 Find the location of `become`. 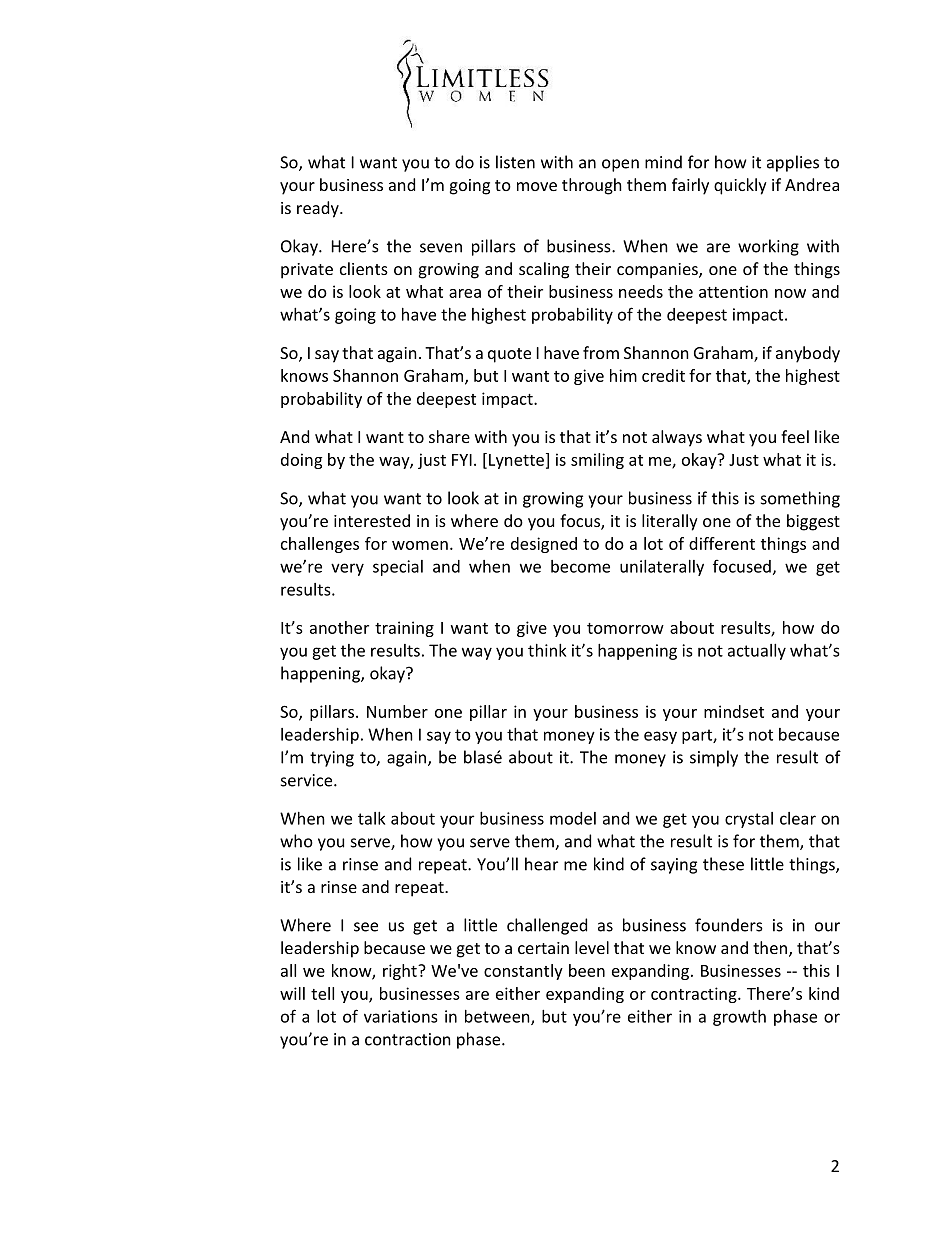

become is located at coordinates (580, 566).
